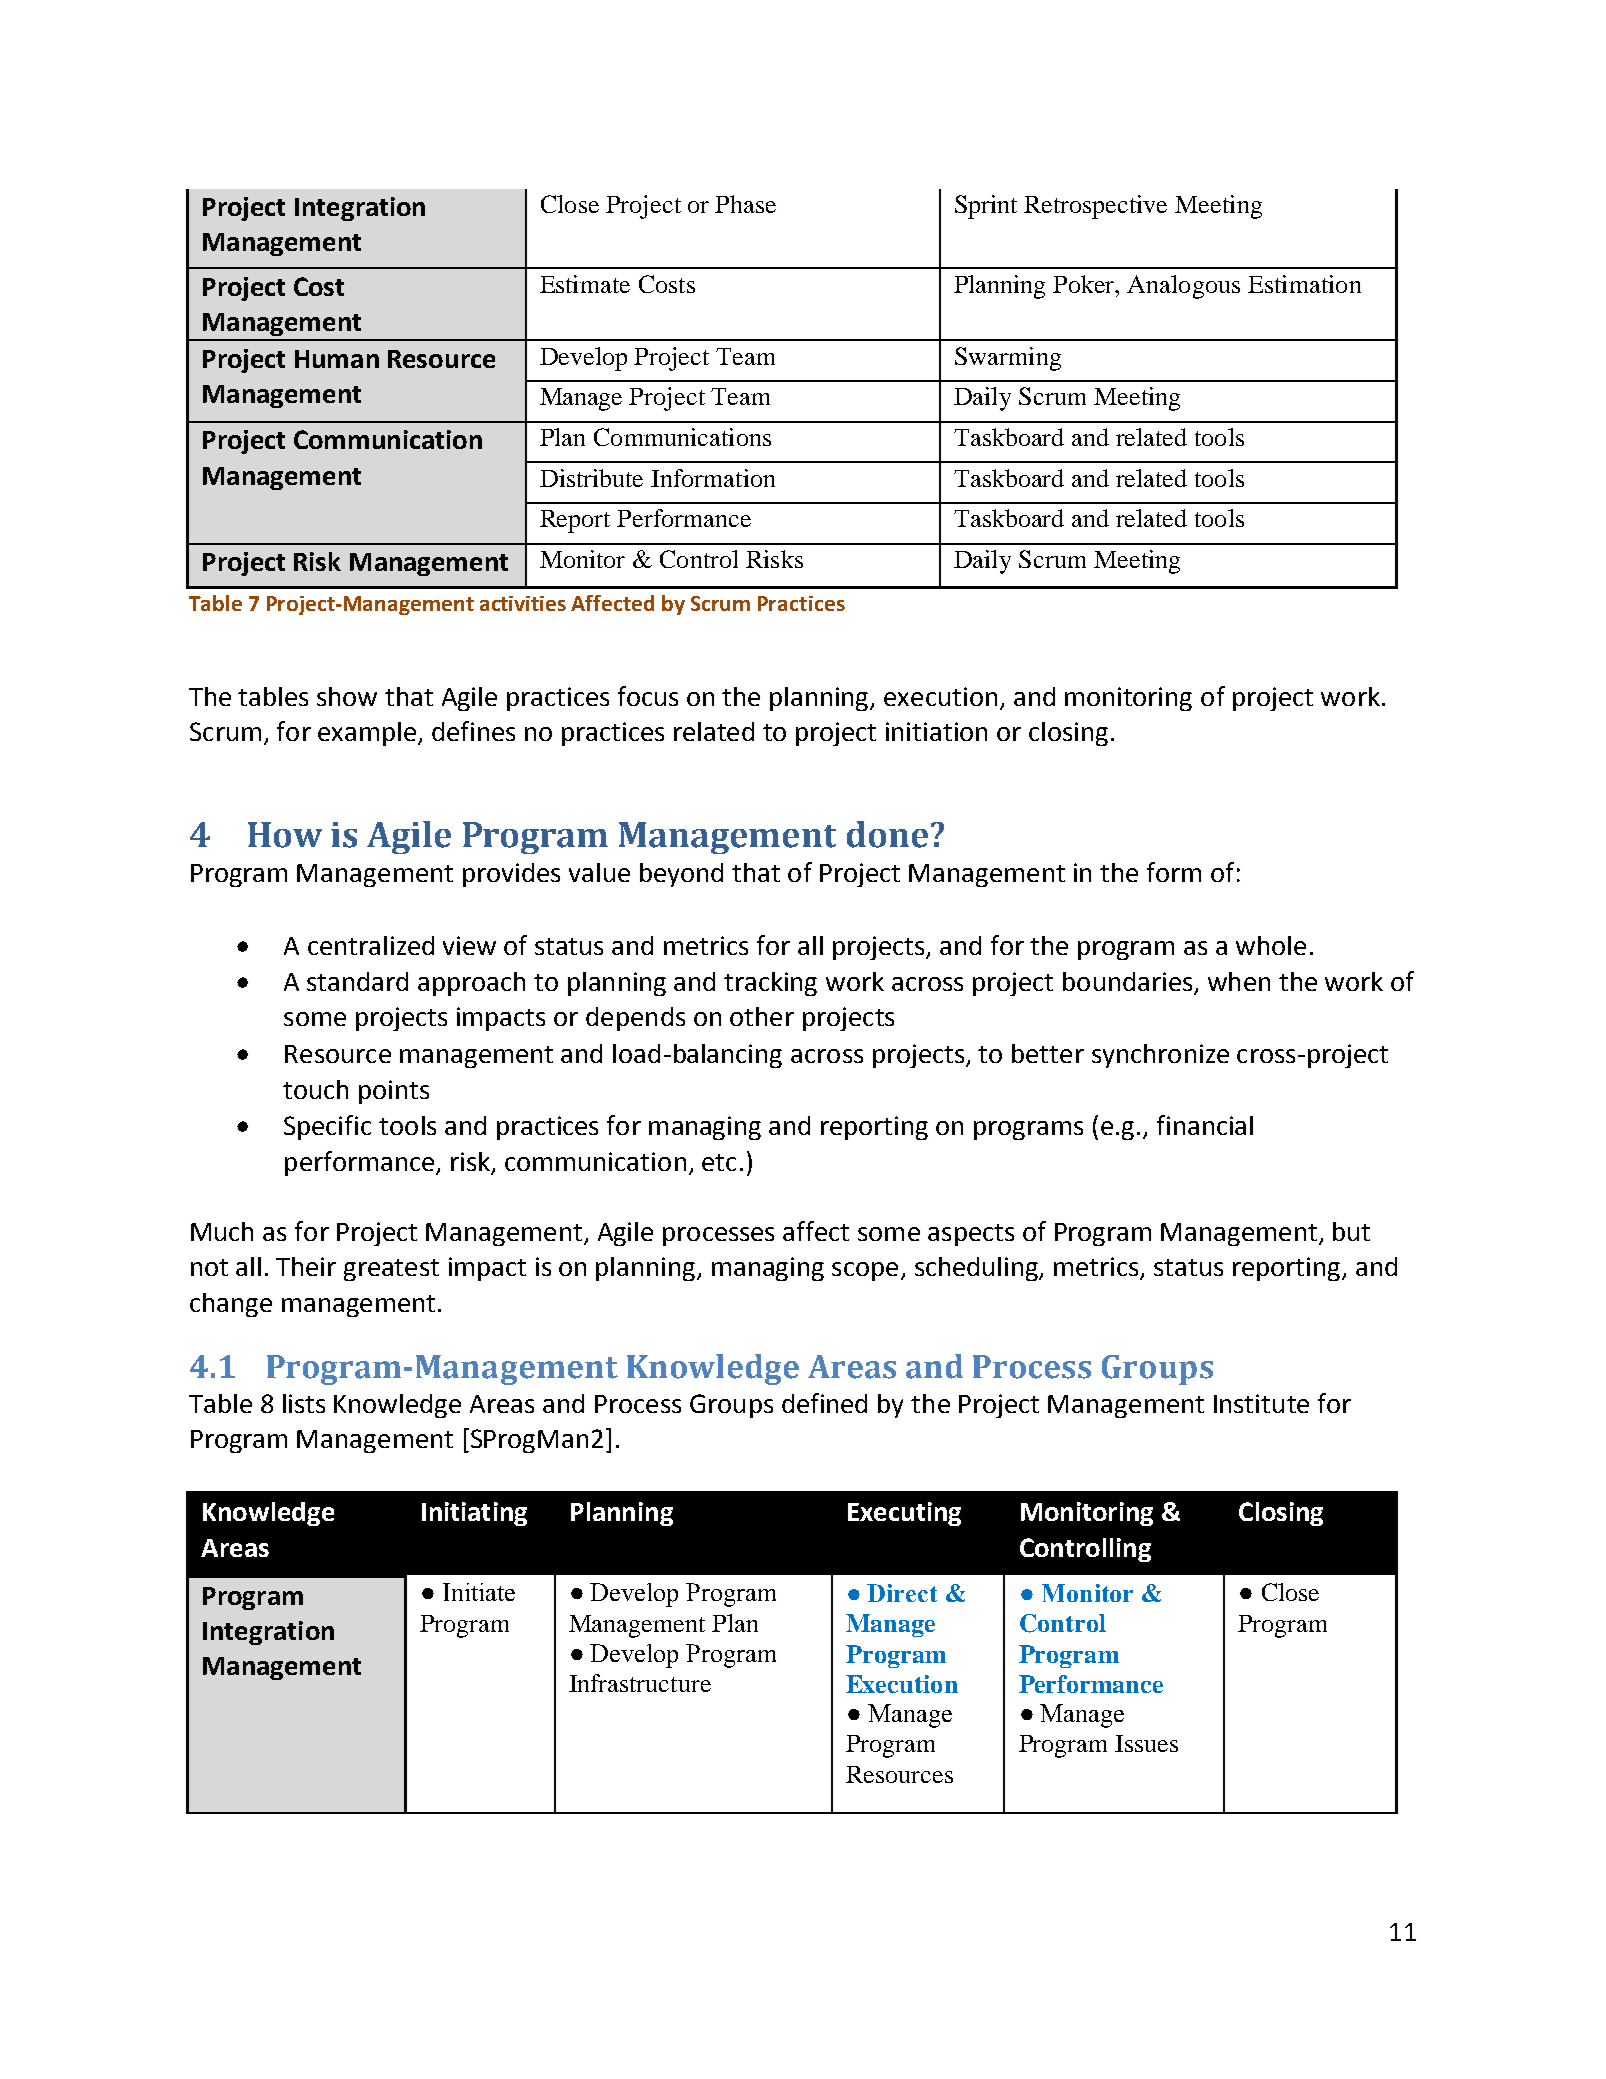 The width and height of the page is (1606, 2079). Describe the element at coordinates (648, 696) in the page. I see `focus` at that location.
